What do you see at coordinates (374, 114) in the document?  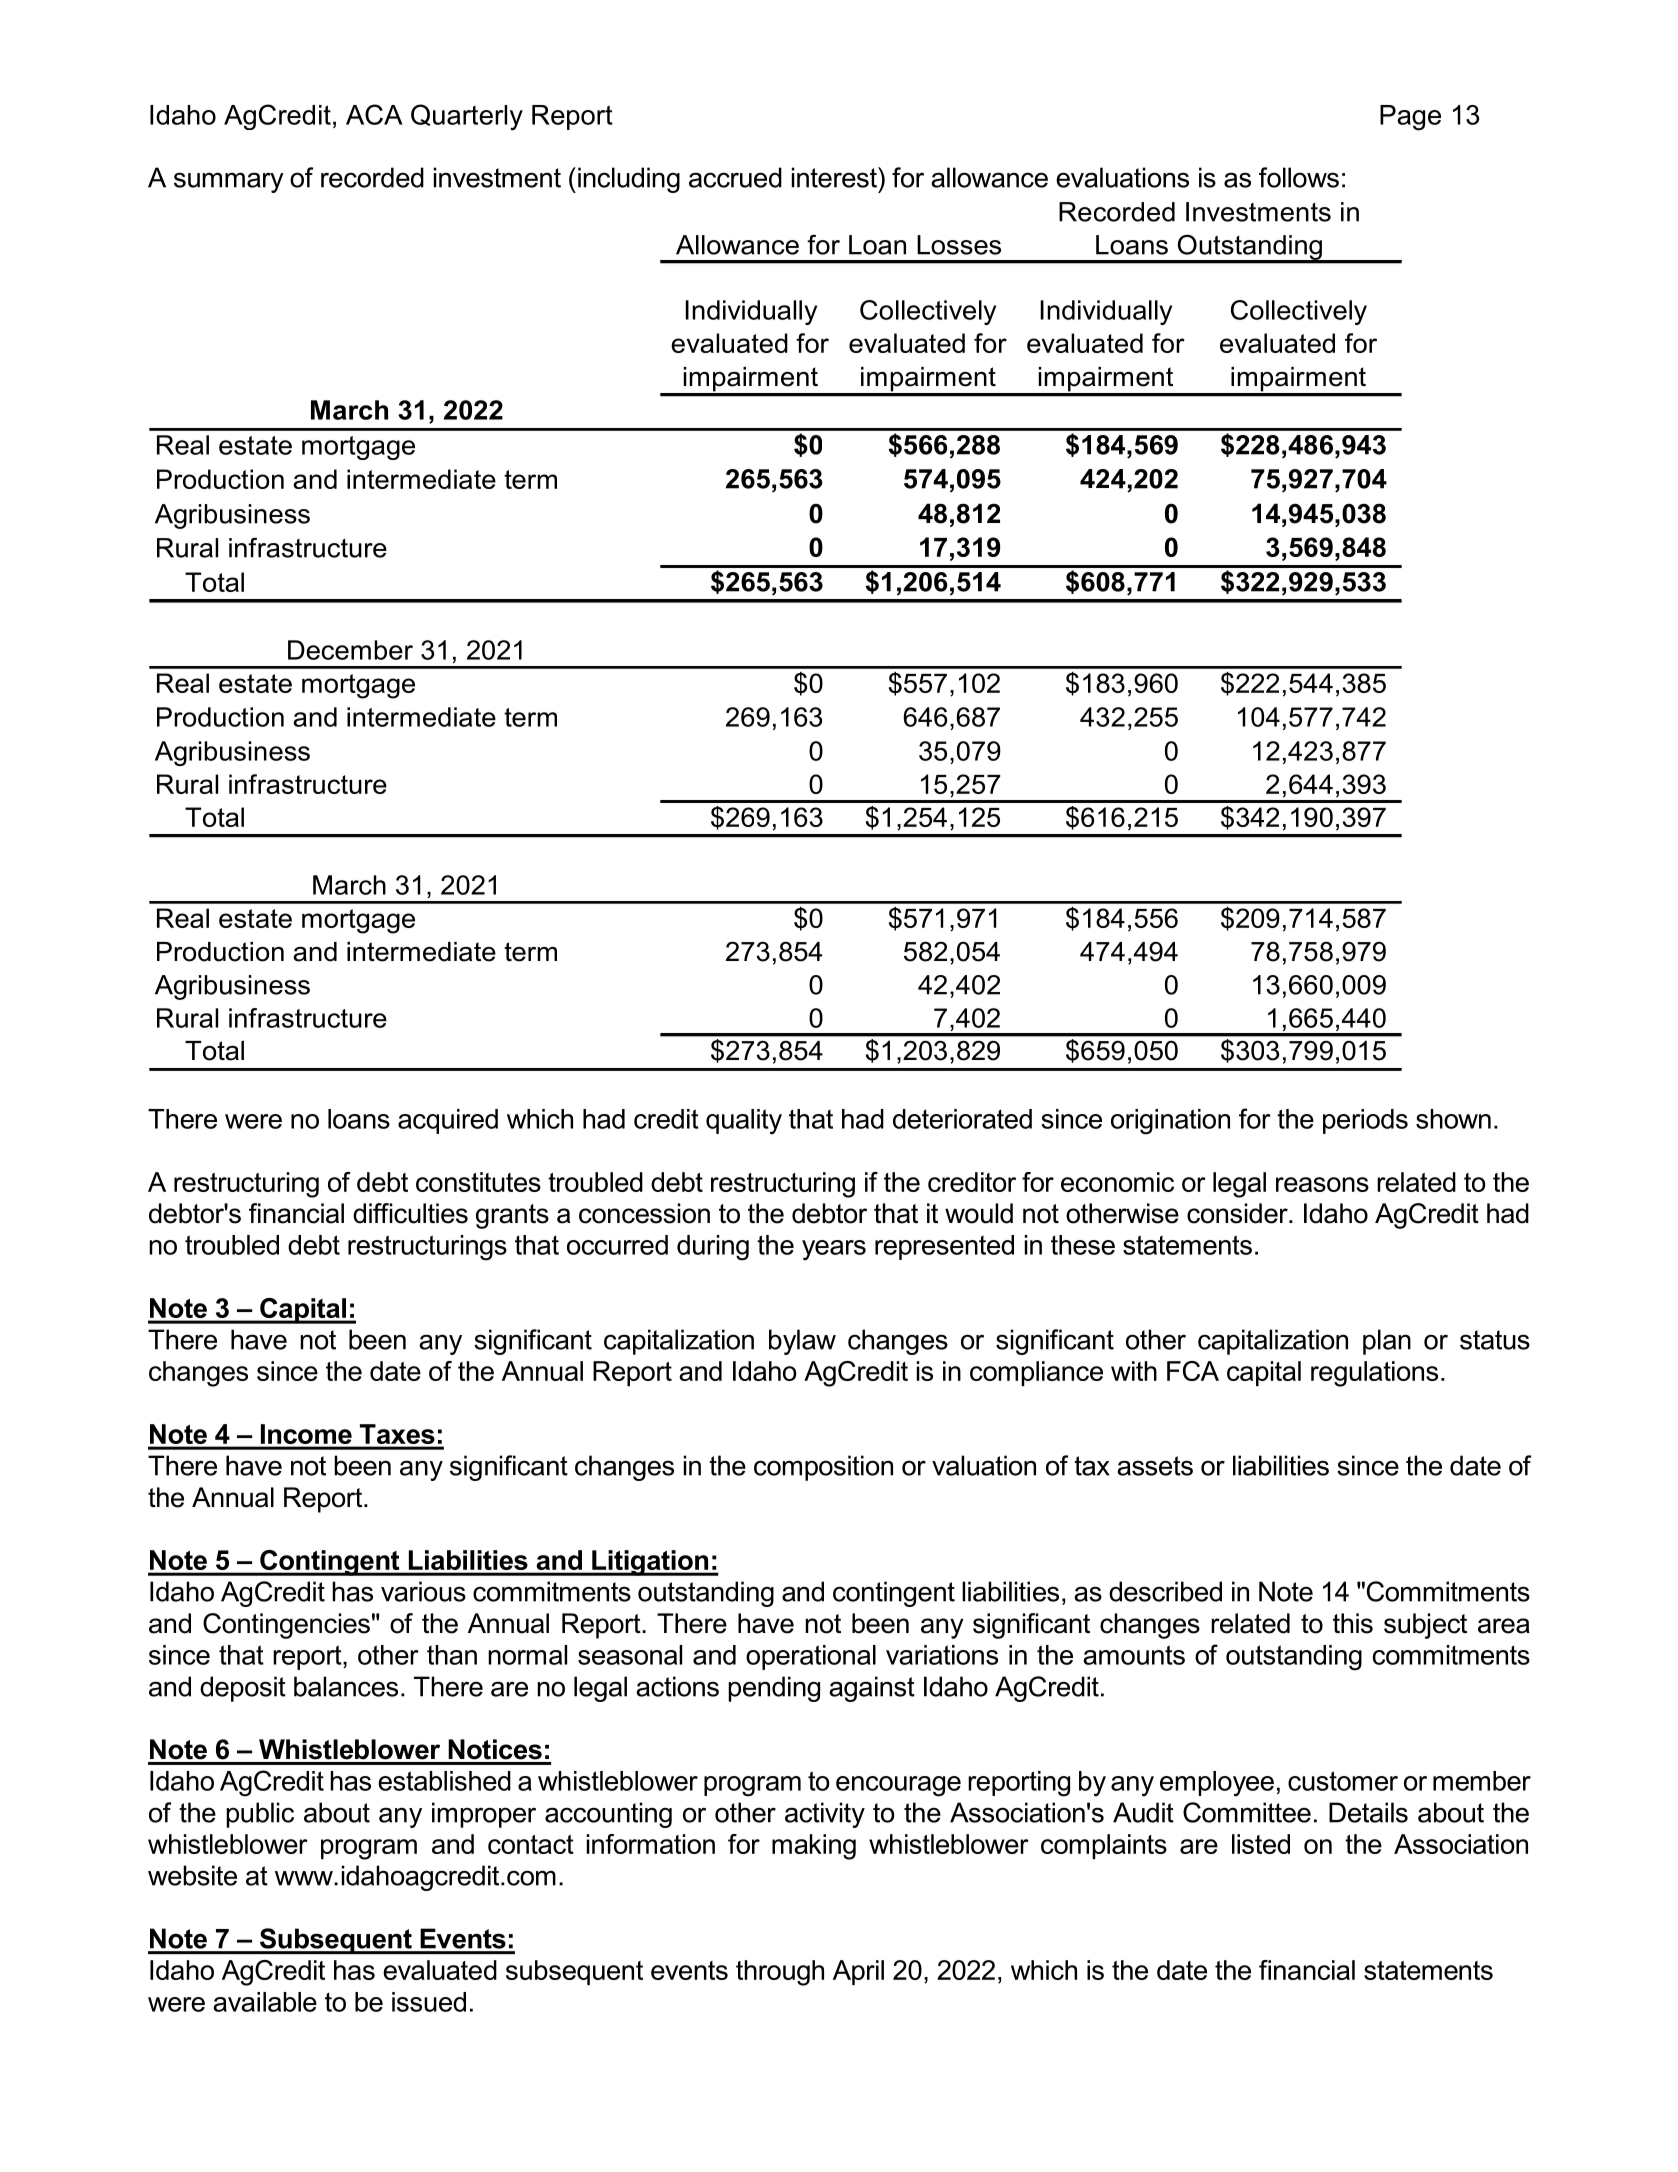 I see `ACA` at bounding box center [374, 114].
